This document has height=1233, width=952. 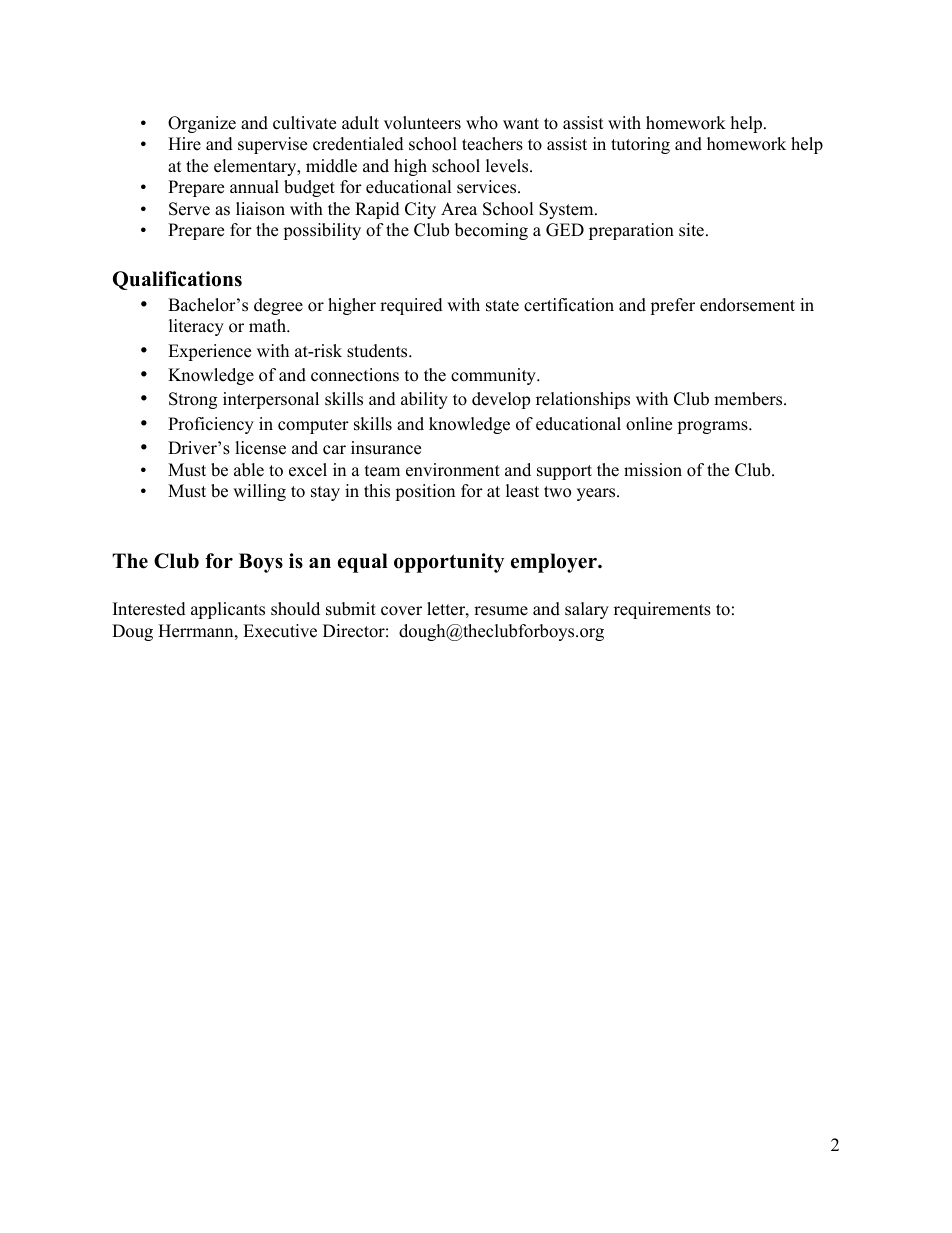 I want to click on volunteers, so click(x=422, y=123).
